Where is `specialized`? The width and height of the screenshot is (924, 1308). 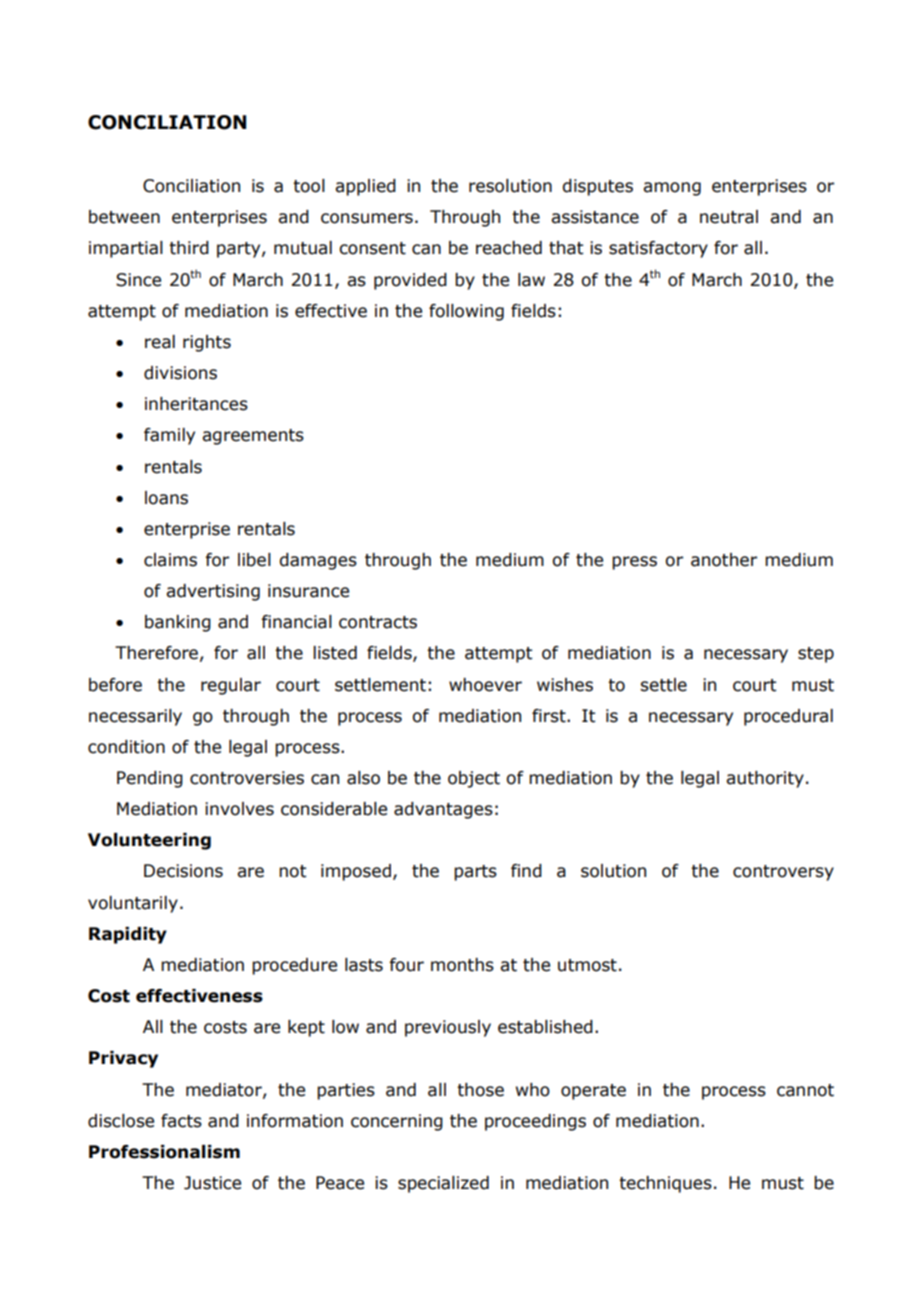
specialized is located at coordinates (443, 1184).
